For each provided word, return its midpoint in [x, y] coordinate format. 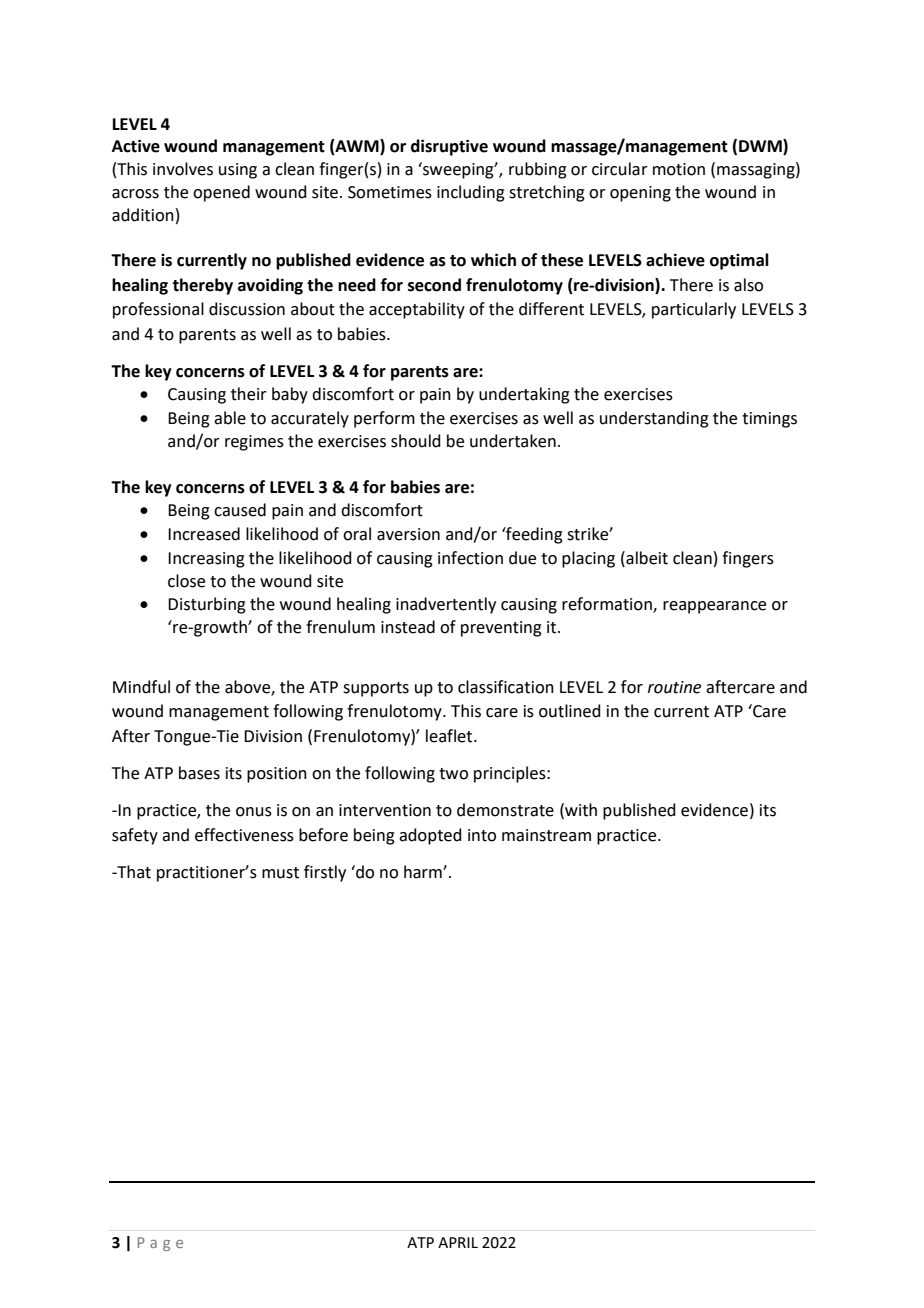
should [416, 441]
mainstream [546, 835]
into [482, 835]
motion [679, 169]
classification [506, 687]
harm [424, 872]
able [230, 418]
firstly [325, 873]
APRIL [458, 1242]
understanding [654, 419]
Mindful [141, 687]
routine [674, 687]
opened [221, 193]
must [280, 873]
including [471, 193]
